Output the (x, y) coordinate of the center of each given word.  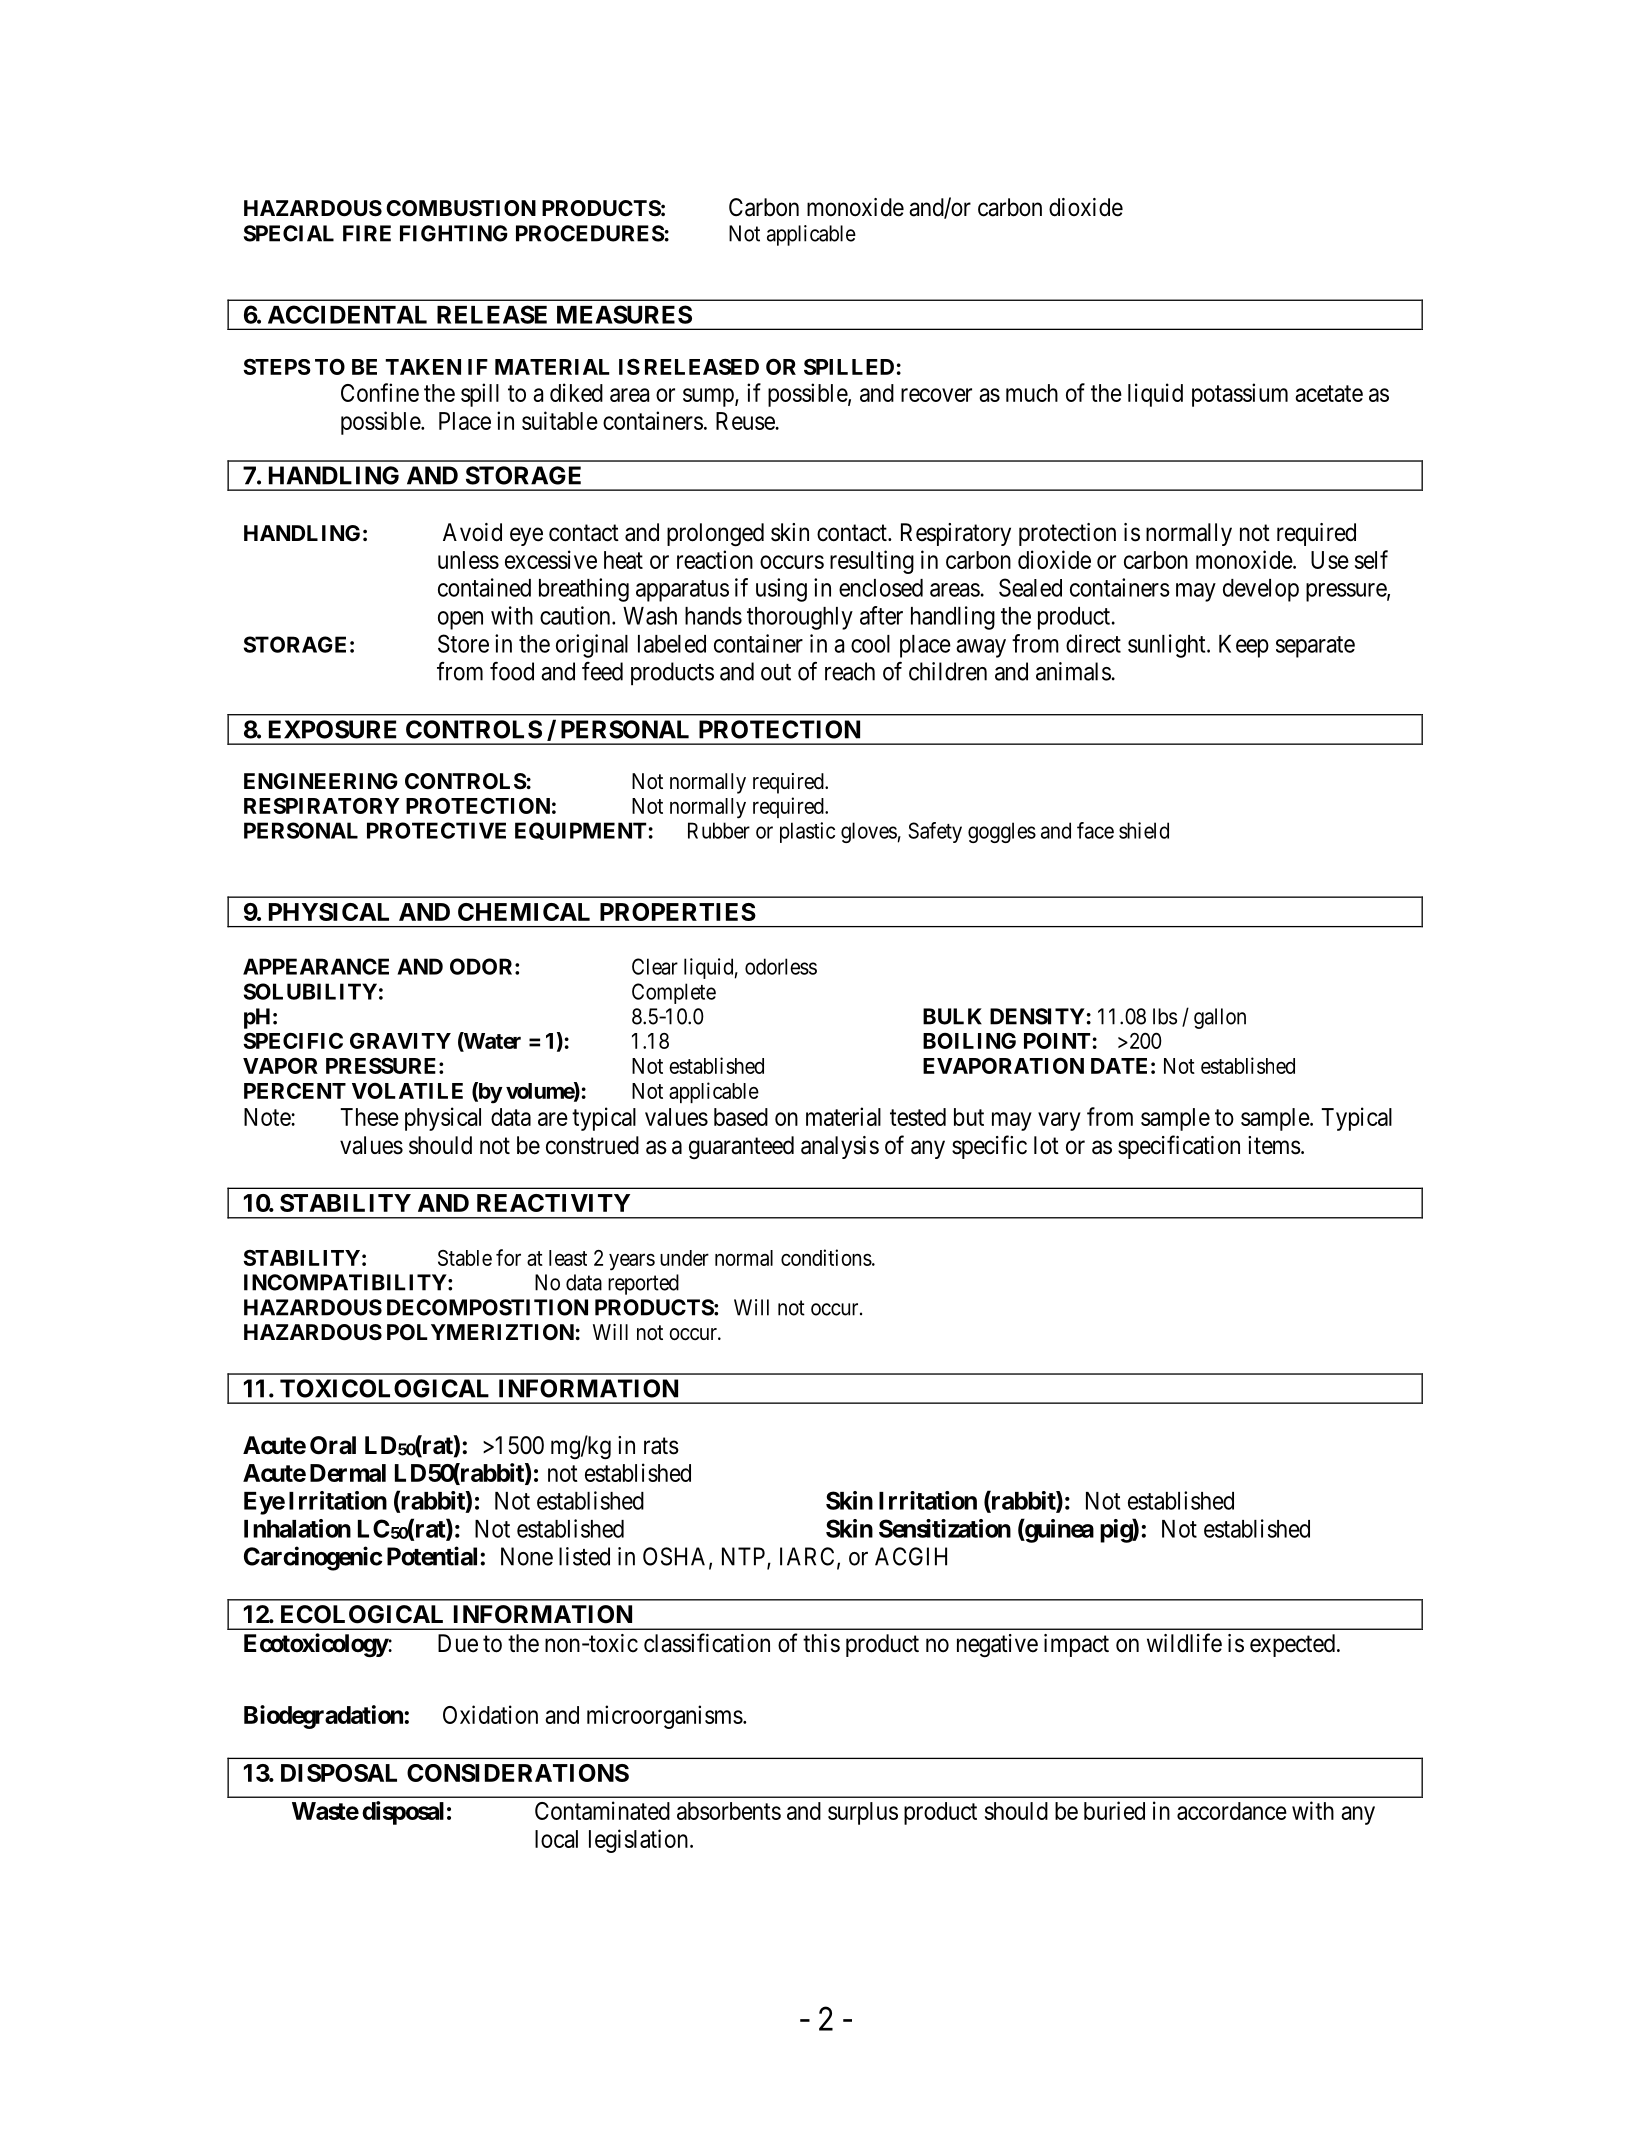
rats (661, 1446)
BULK (952, 1016)
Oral (333, 1445)
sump (709, 397)
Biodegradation (323, 1717)
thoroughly (800, 618)
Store (463, 643)
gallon (1220, 1018)
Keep (1244, 646)
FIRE (367, 233)
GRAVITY (400, 1040)
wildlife (1184, 1643)
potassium (1240, 395)
